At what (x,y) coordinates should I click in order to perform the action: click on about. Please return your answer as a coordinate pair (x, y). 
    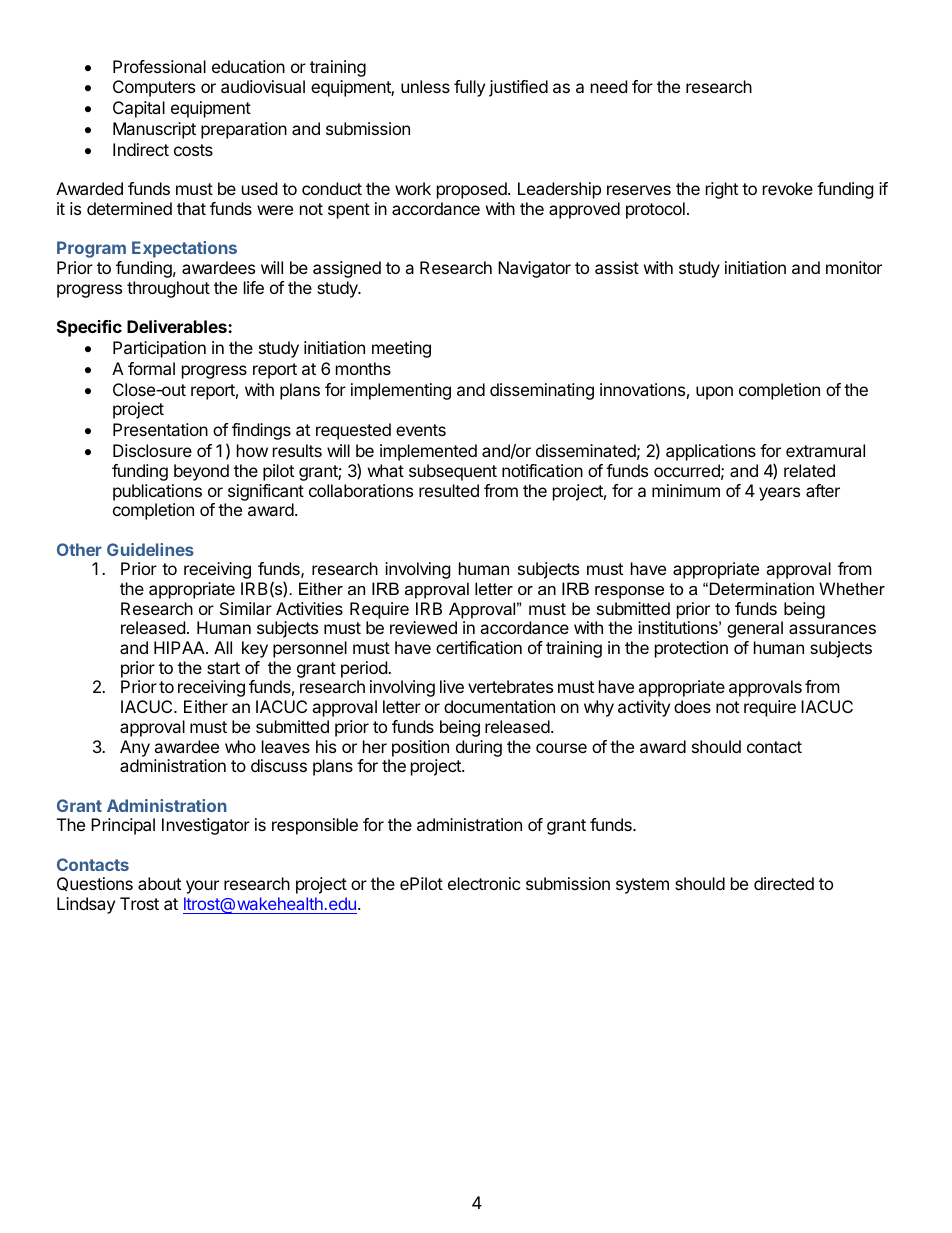
    Looking at the image, I should click on (159, 883).
